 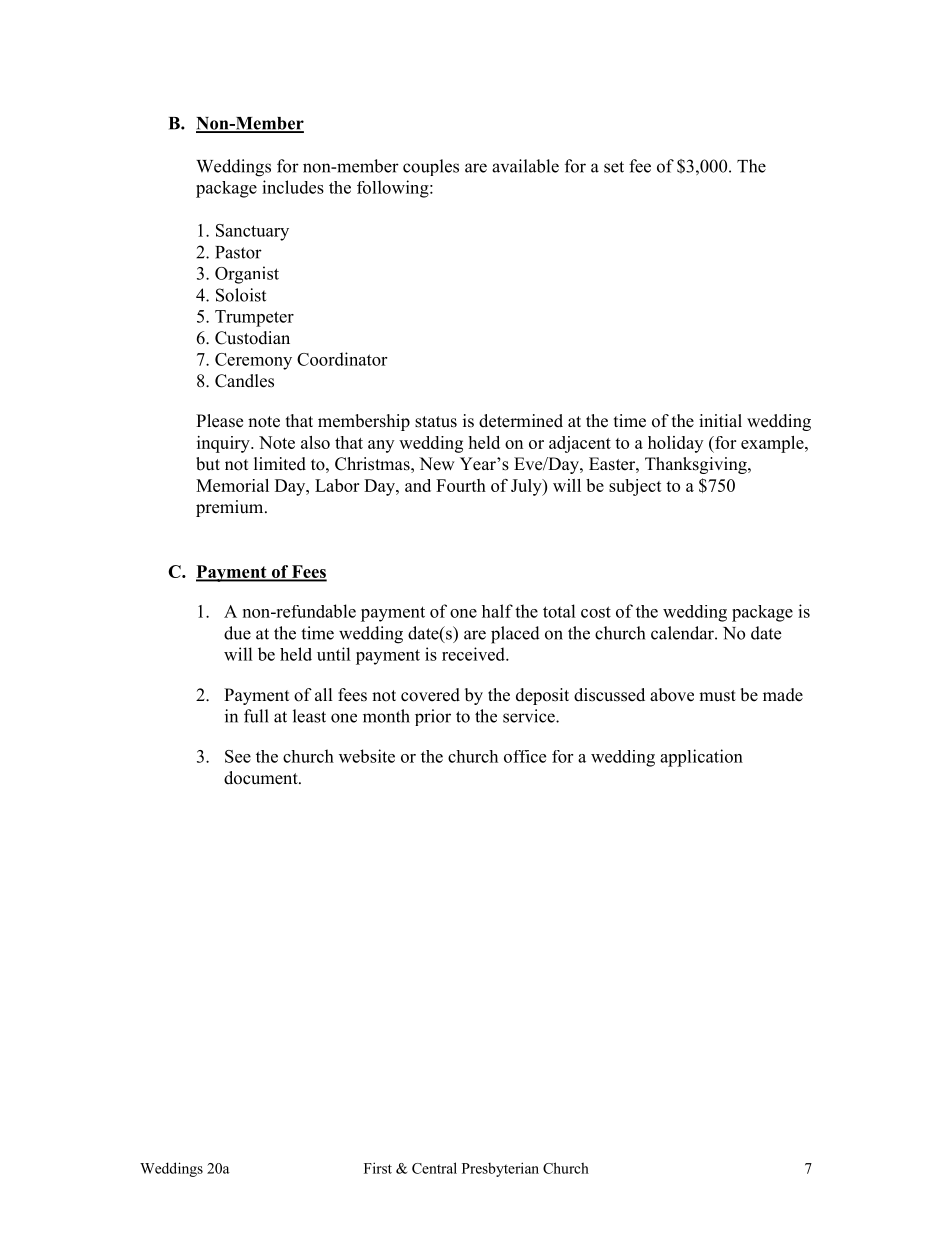 What do you see at coordinates (717, 696) in the screenshot?
I see `must` at bounding box center [717, 696].
